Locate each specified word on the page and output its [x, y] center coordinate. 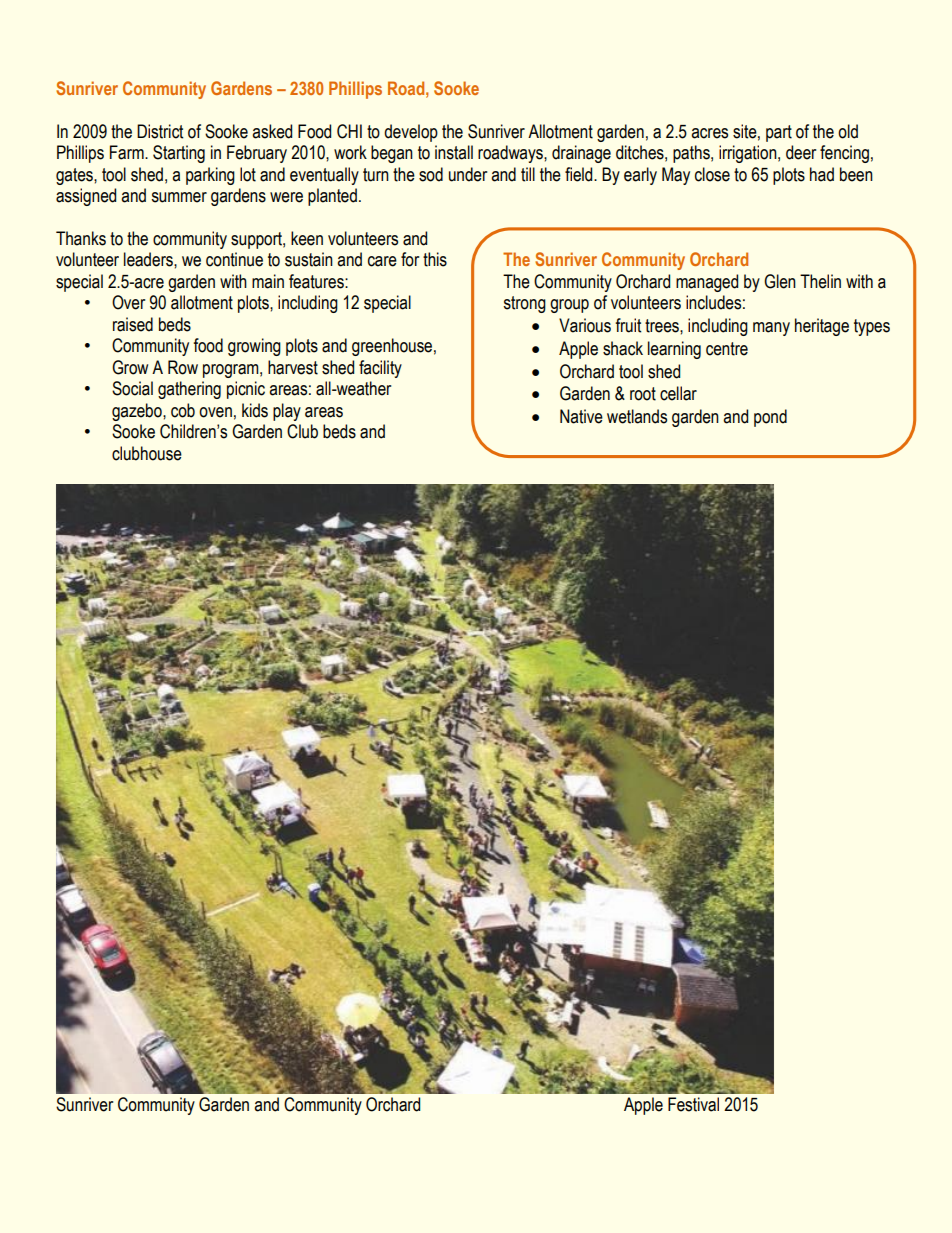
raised [133, 324]
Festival [693, 1104]
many [771, 329]
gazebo [138, 412]
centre [727, 349]
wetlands [637, 416]
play [287, 412]
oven [215, 412]
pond [770, 418]
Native [581, 416]
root [643, 394]
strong [524, 304]
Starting [179, 154]
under [468, 174]
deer [801, 152]
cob [183, 410]
